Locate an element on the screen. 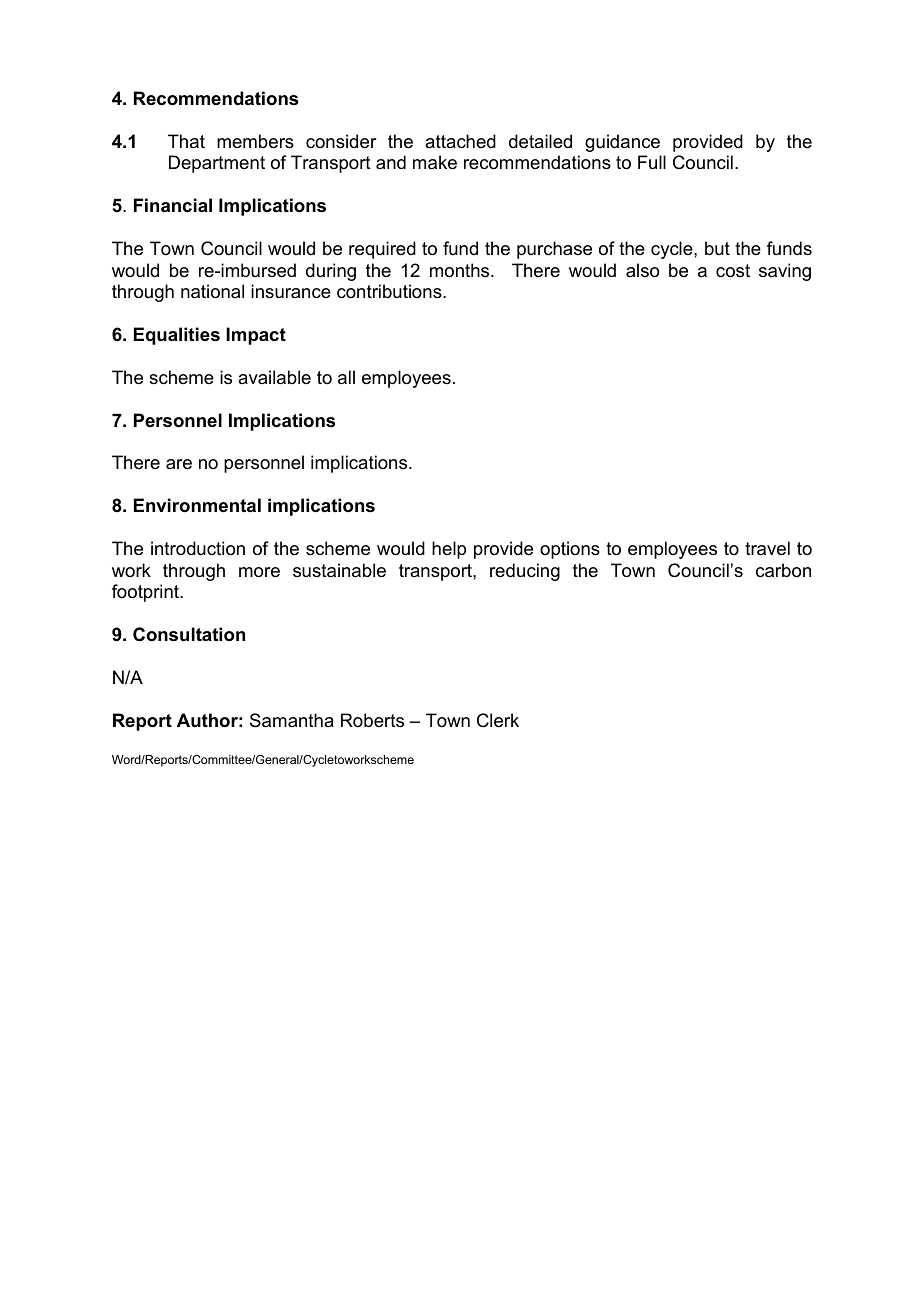 The image size is (924, 1308). are is located at coordinates (179, 464).
